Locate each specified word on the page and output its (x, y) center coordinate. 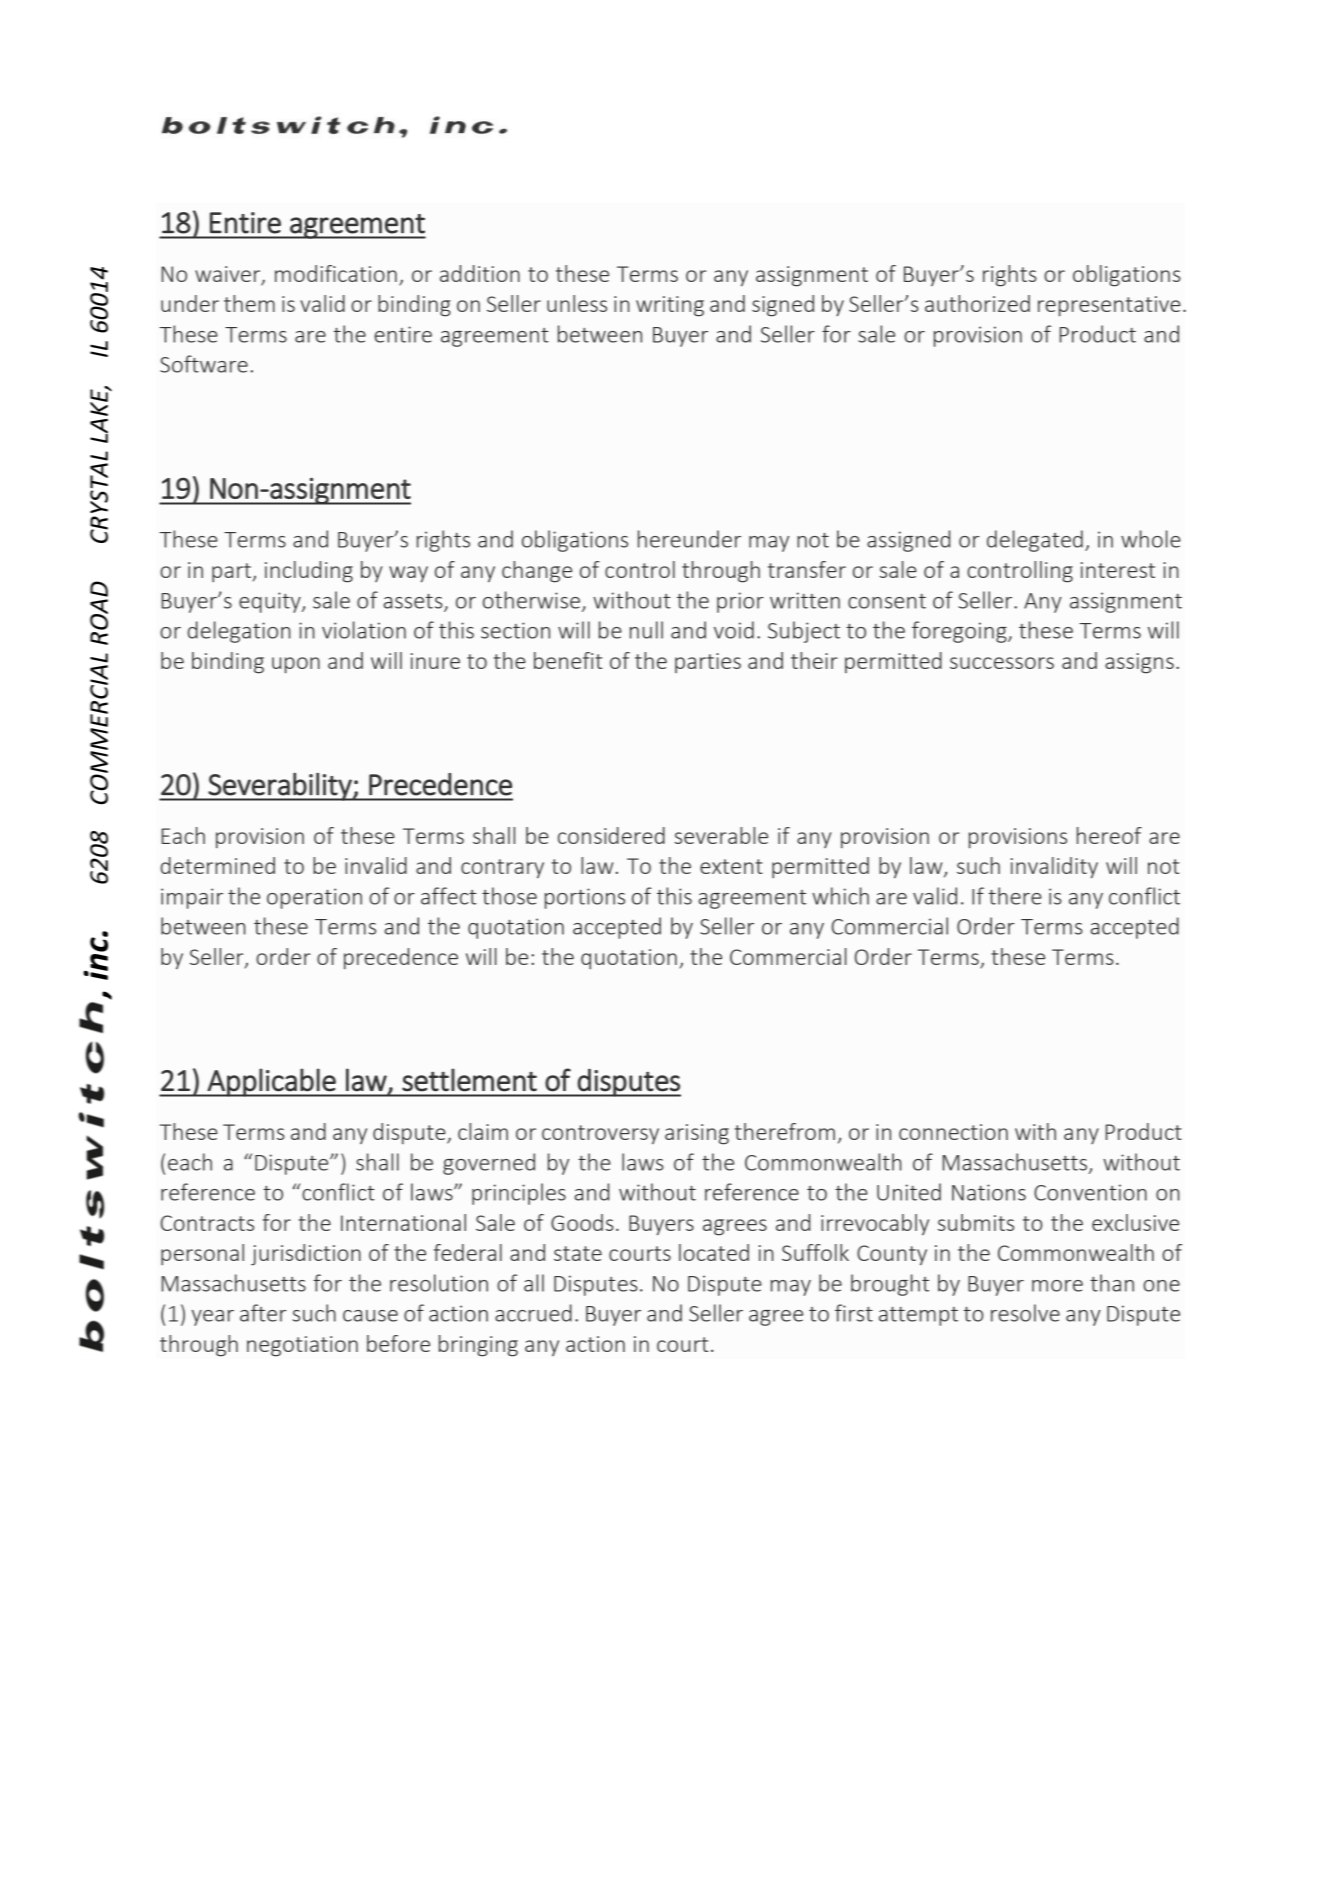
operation (314, 898)
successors (1002, 663)
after (263, 1313)
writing (670, 306)
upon (296, 665)
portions (585, 898)
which (840, 896)
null (646, 630)
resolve (1025, 1313)
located (714, 1252)
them (249, 303)
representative (1109, 306)
